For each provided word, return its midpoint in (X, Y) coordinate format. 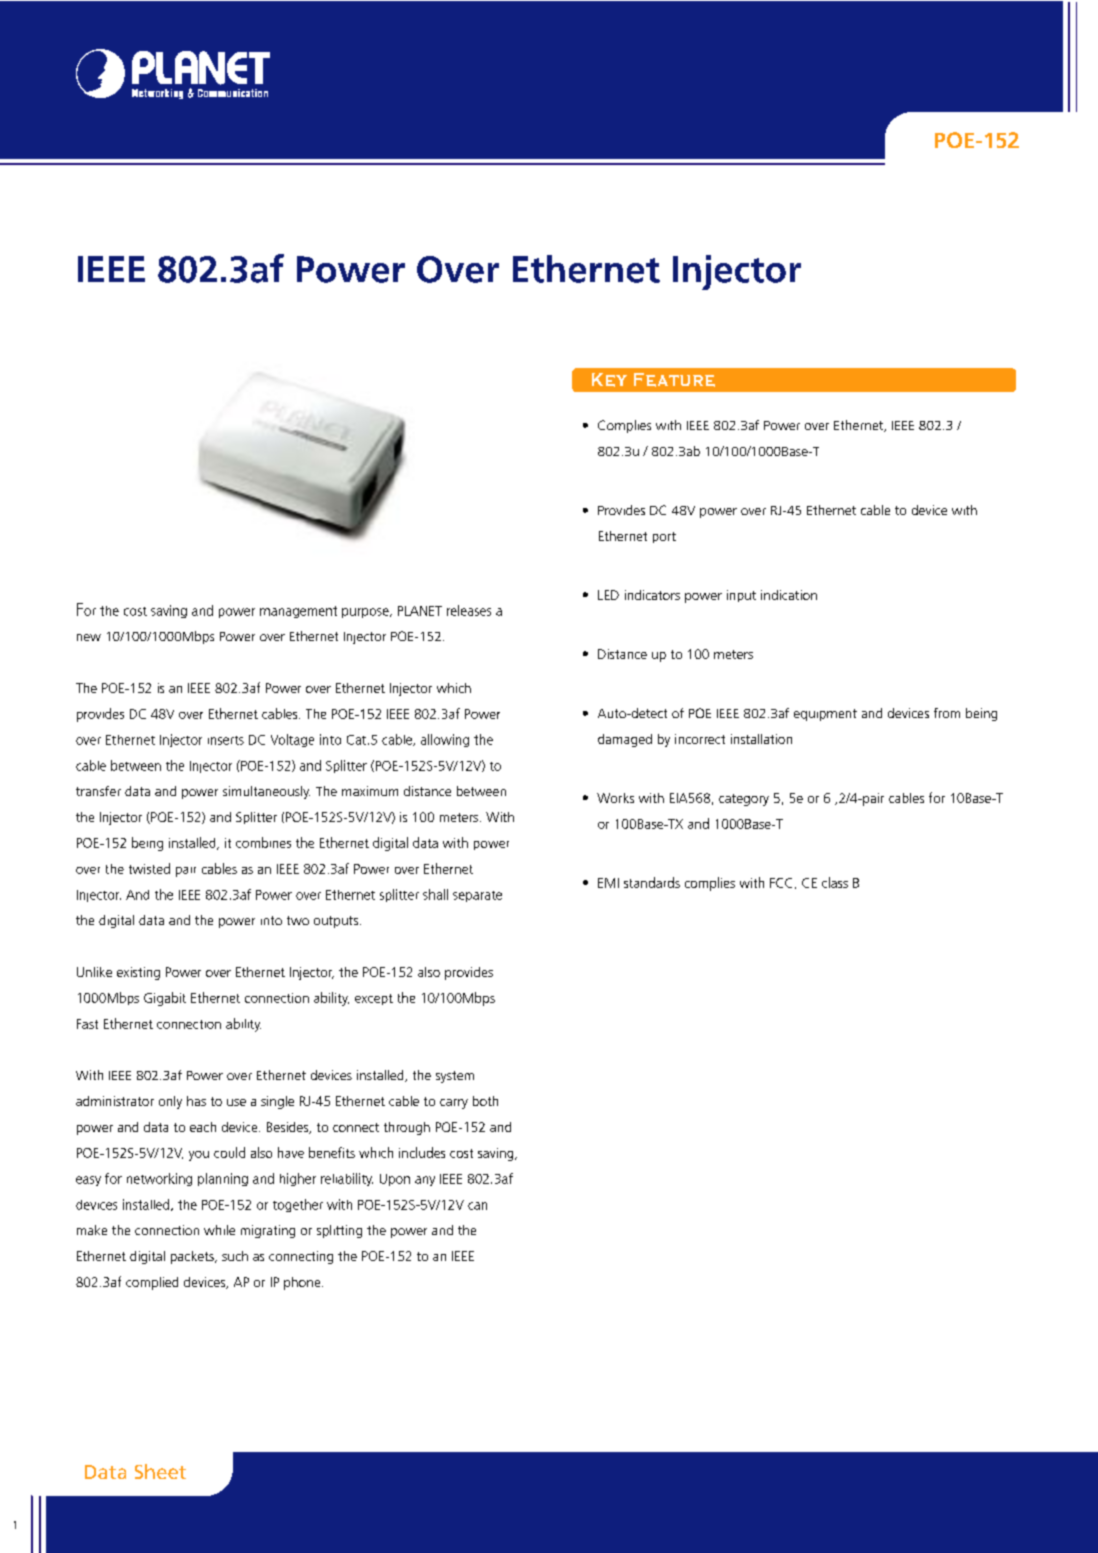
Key (609, 380)
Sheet (160, 1471)
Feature (674, 380)
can (477, 1206)
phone (303, 1283)
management (298, 612)
